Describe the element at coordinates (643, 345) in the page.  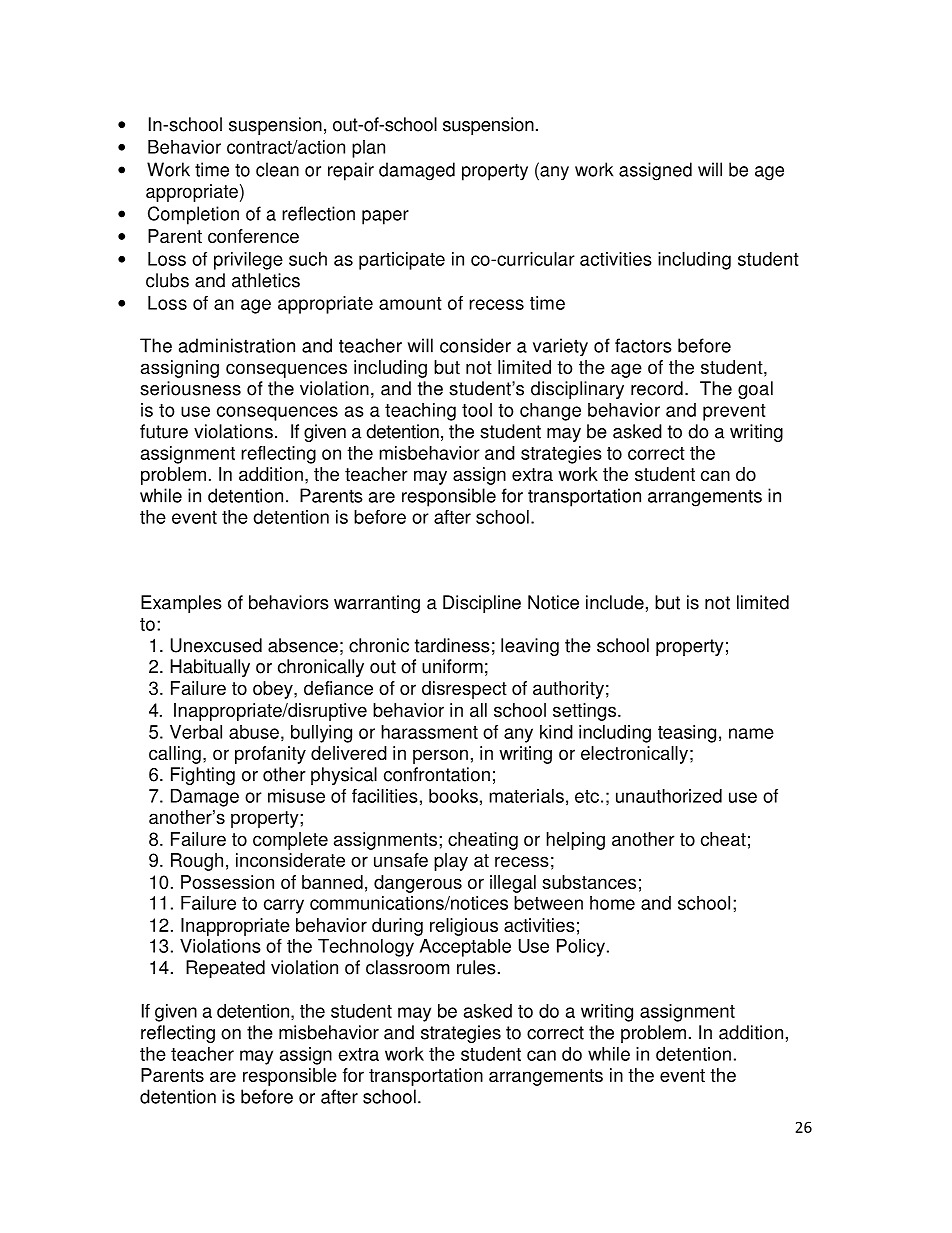
I see `factors` at that location.
